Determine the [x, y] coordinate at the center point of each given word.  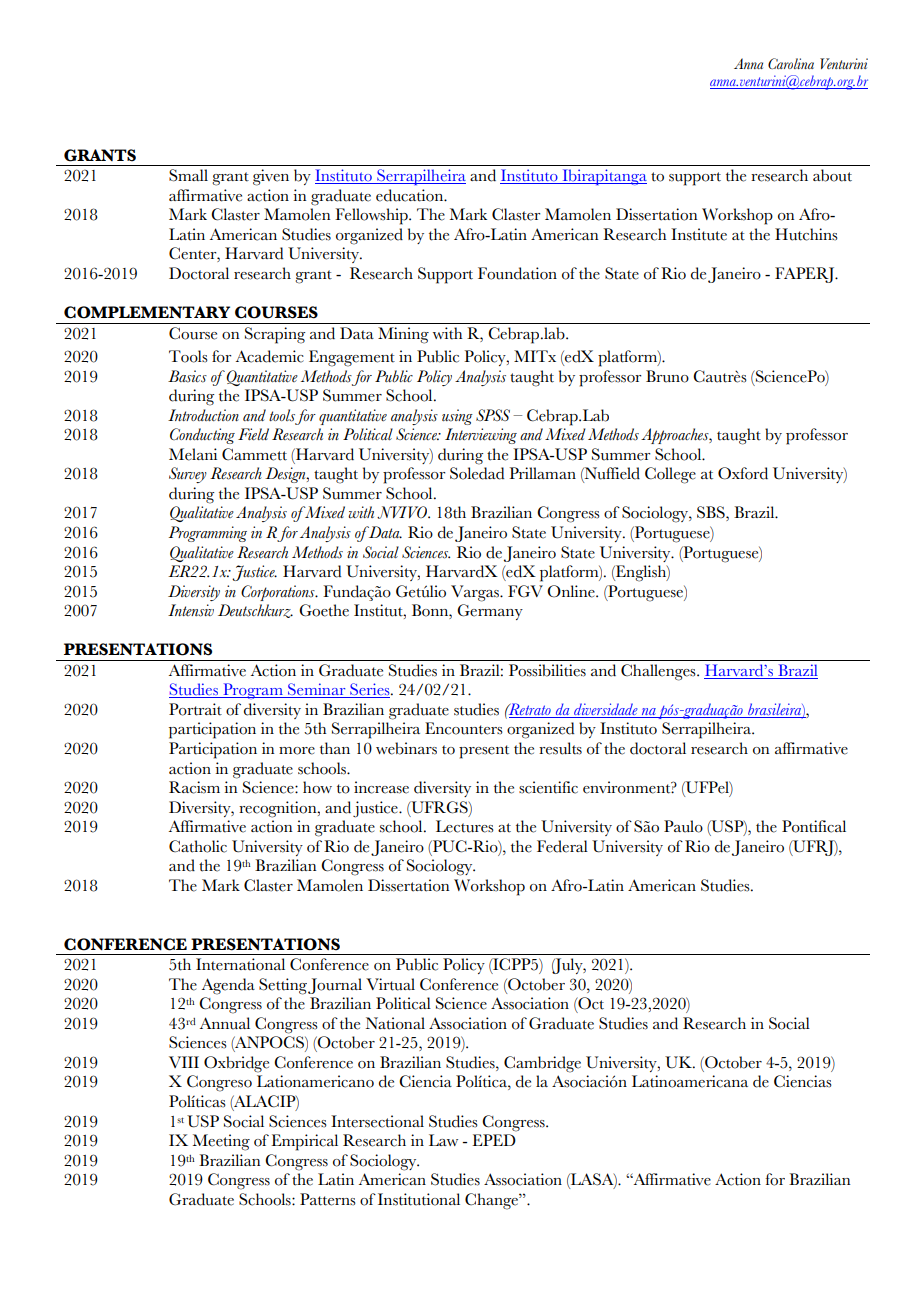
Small [188, 175]
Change [492, 1201]
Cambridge [542, 1064]
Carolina [791, 63]
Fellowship [372, 216]
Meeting [221, 1142]
